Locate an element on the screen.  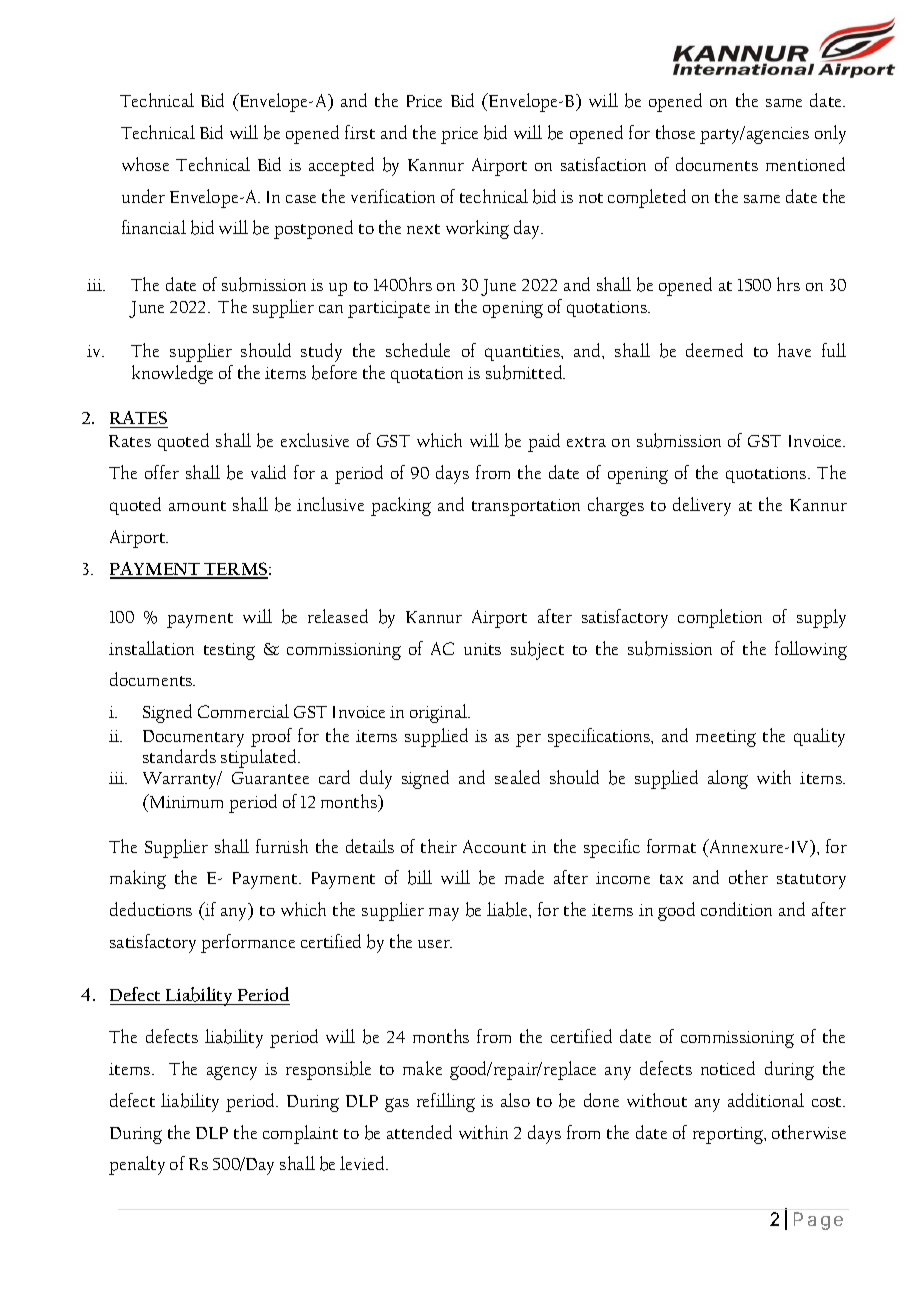
whose is located at coordinates (145, 164).
